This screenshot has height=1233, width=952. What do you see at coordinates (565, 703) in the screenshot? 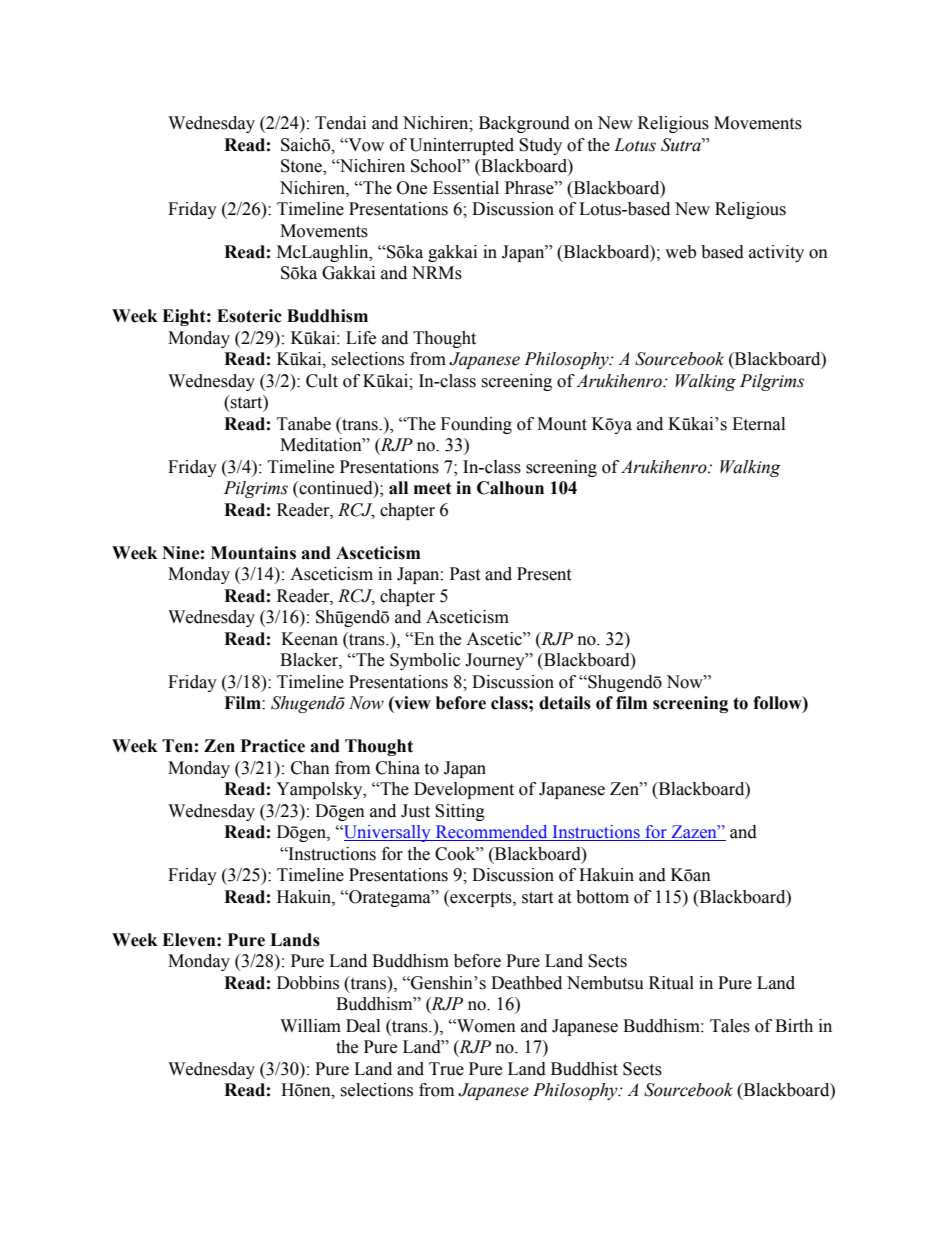
I see `details` at bounding box center [565, 703].
